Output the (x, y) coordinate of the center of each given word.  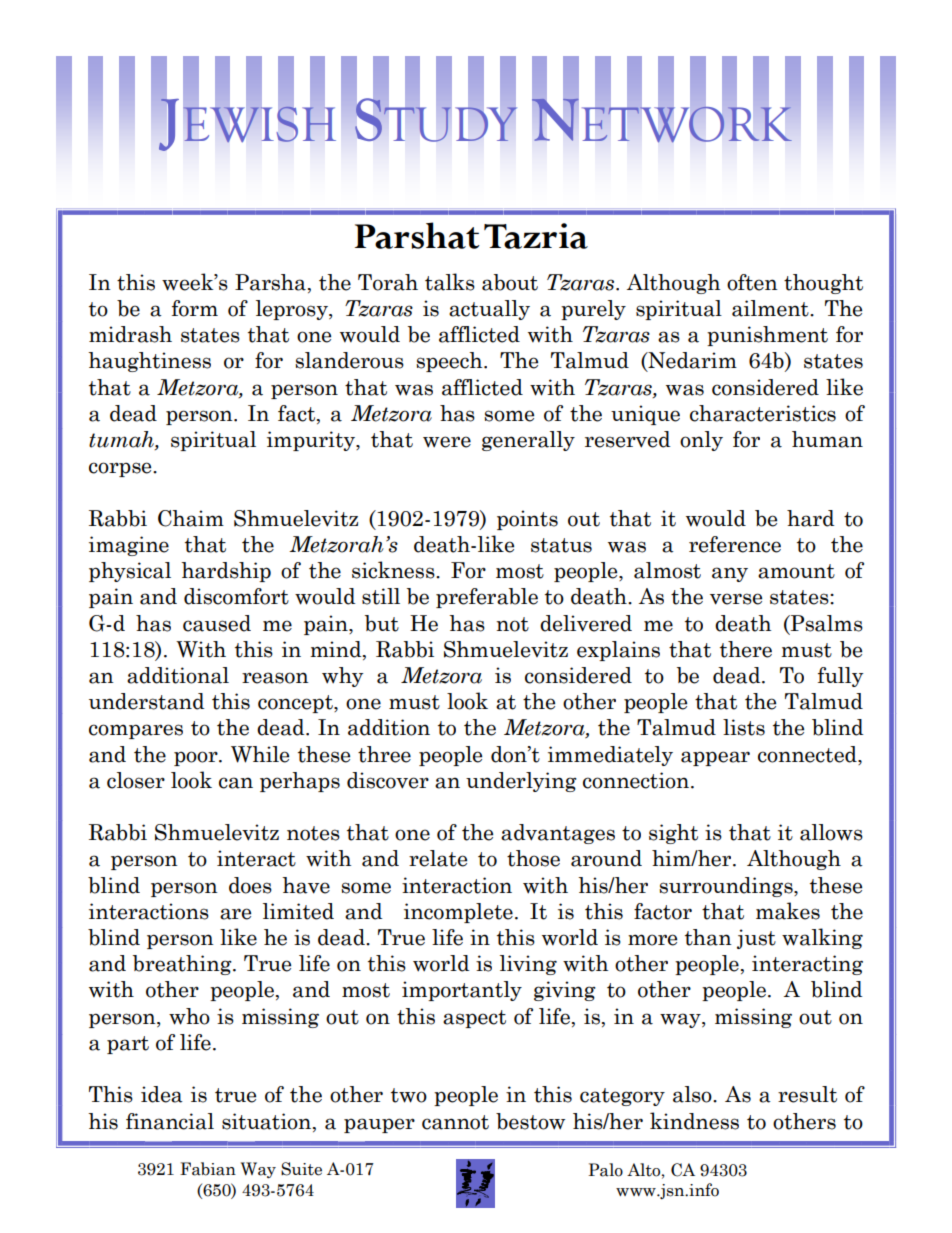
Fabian (208, 1169)
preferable (487, 598)
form (195, 308)
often (752, 282)
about (510, 282)
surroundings (727, 887)
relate (438, 858)
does (250, 885)
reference (735, 544)
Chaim (191, 518)
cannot (455, 1122)
